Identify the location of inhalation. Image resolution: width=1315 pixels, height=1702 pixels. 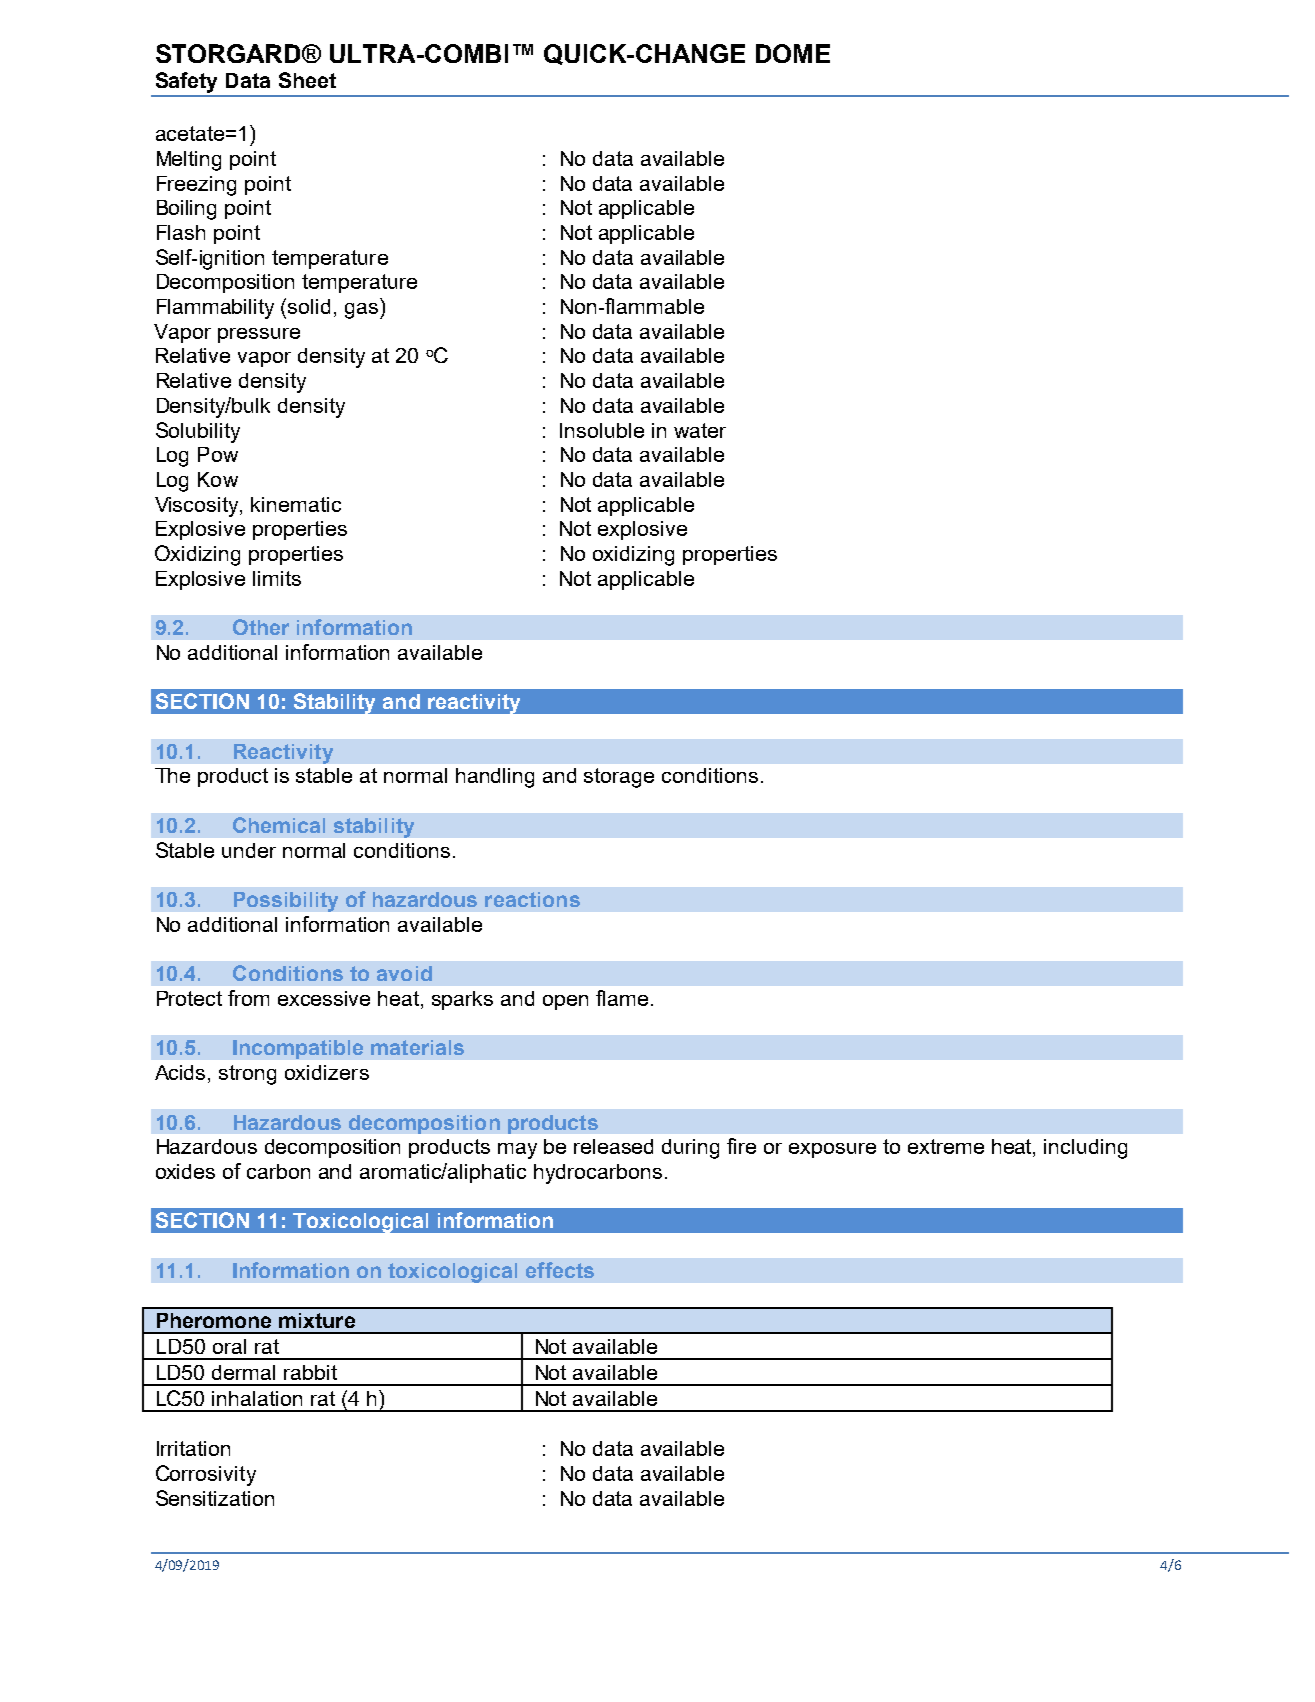
(257, 1398).
